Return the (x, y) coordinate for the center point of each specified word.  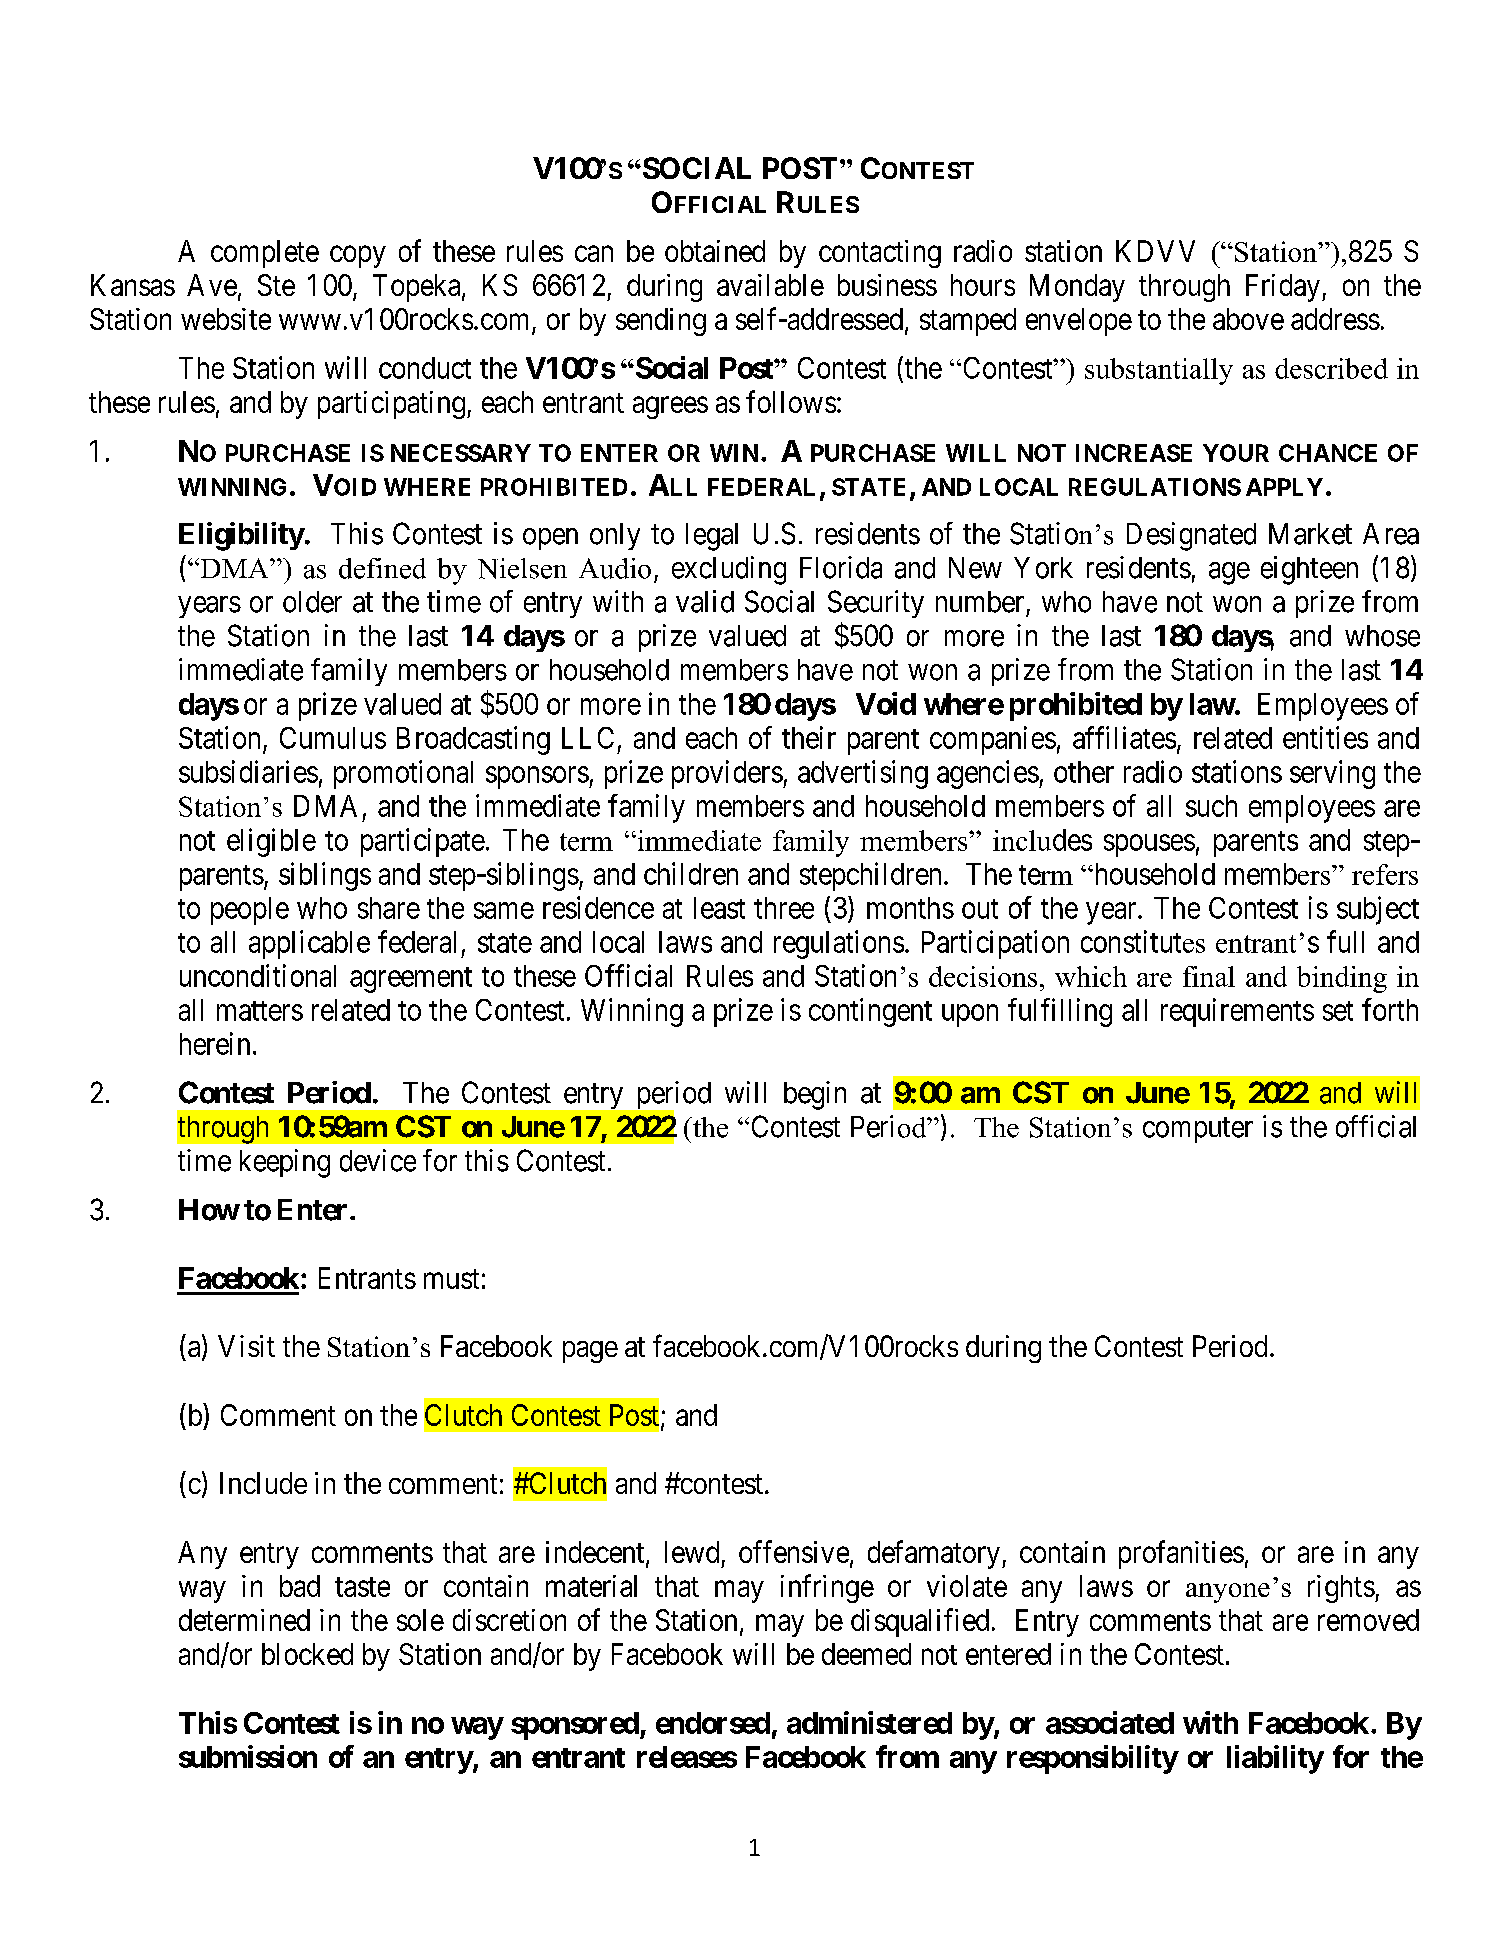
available (770, 285)
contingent (870, 1012)
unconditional (258, 975)
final (1209, 976)
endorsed (713, 1723)
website (226, 319)
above (1248, 319)
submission (248, 1756)
